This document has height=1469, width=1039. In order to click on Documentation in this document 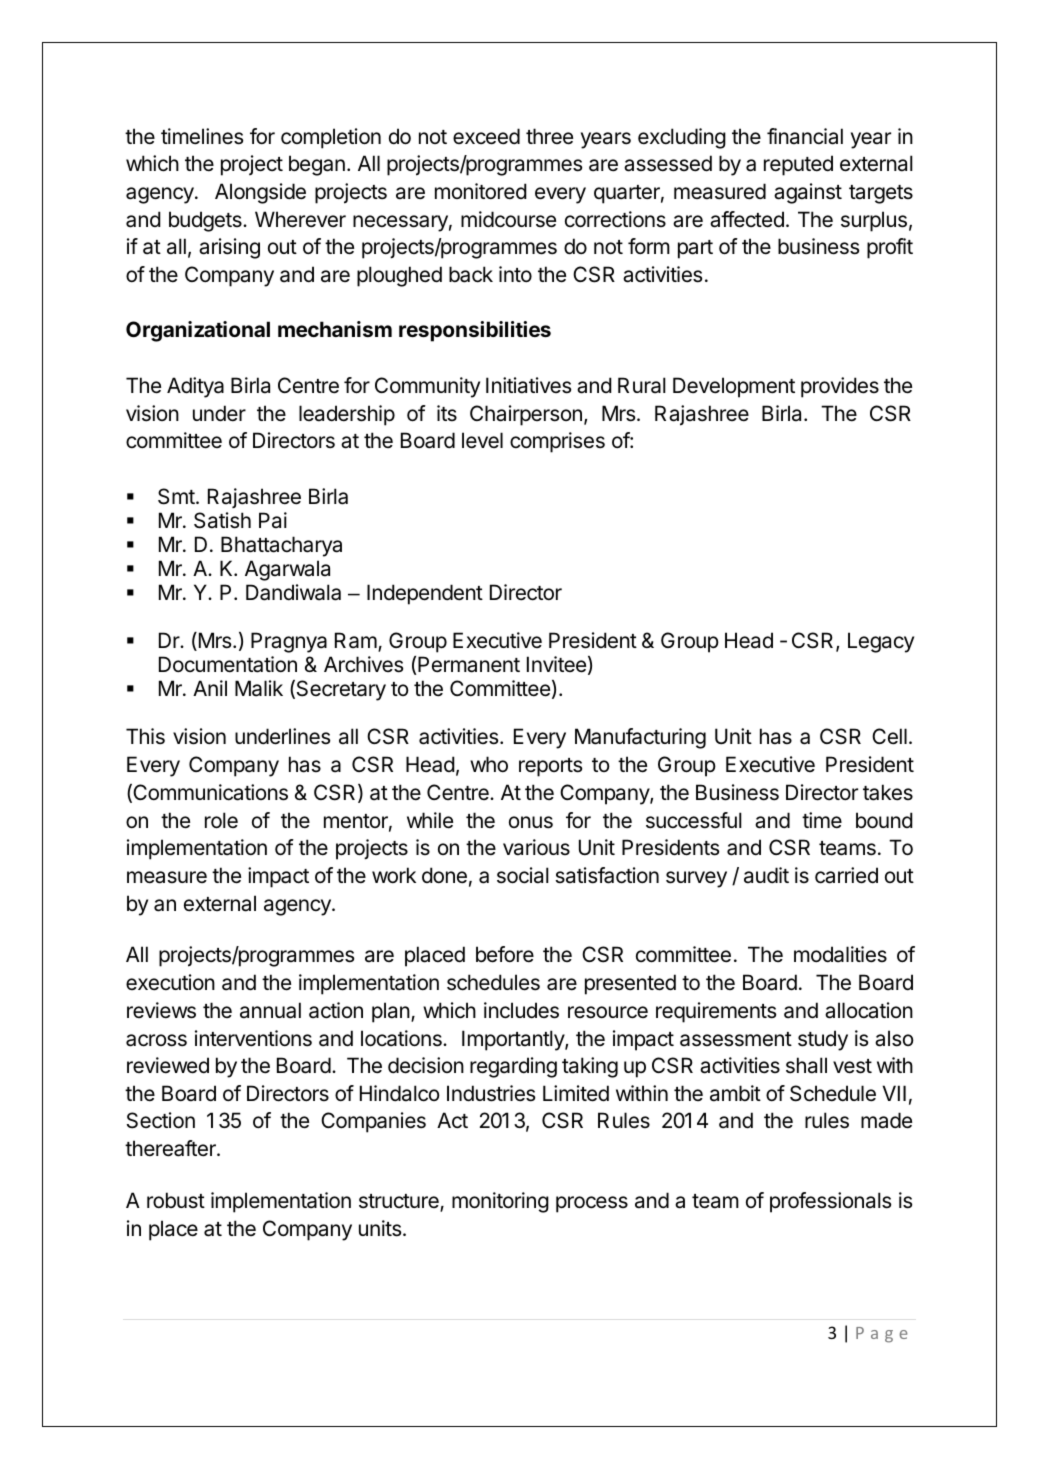, I will do `click(228, 664)`.
